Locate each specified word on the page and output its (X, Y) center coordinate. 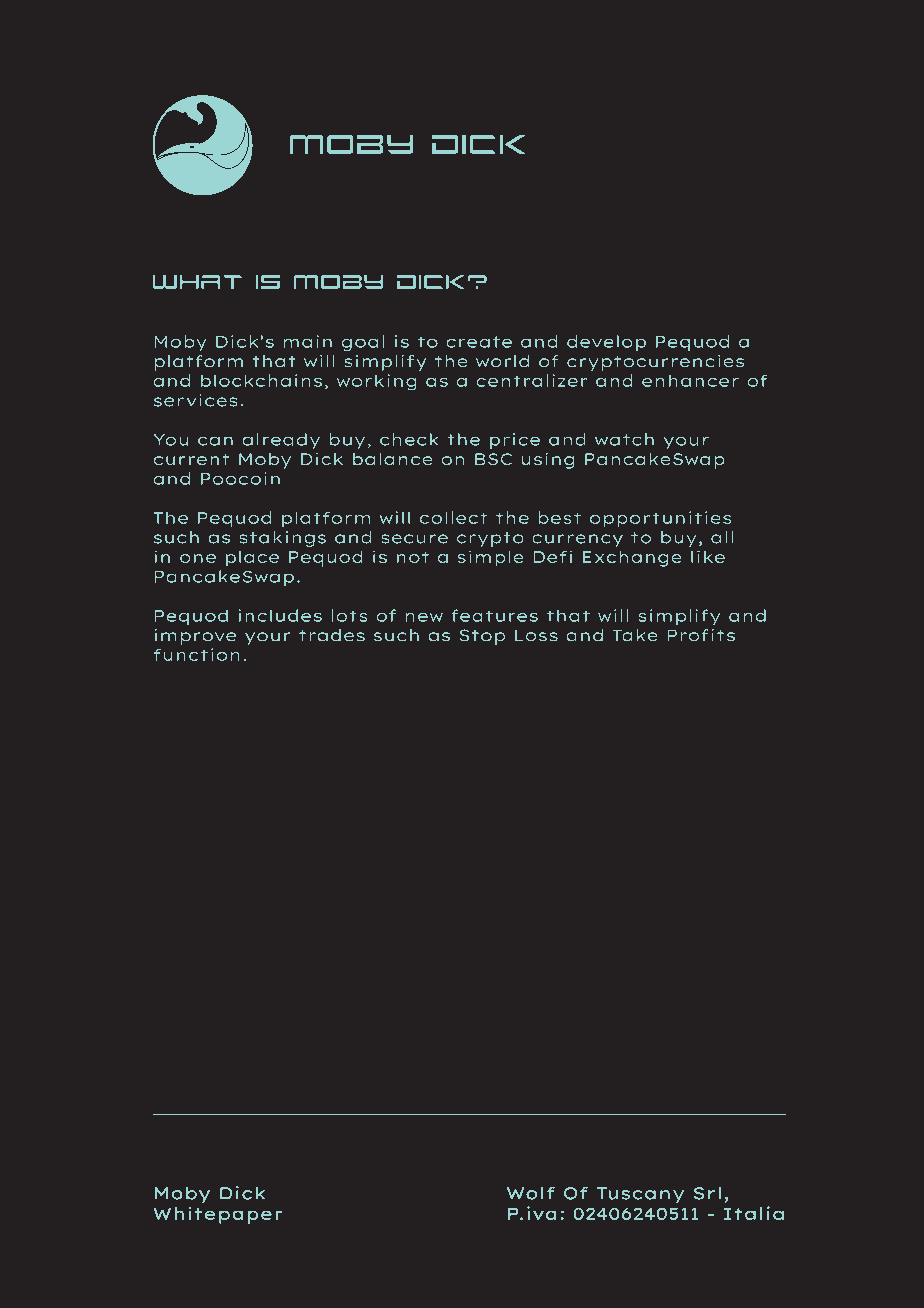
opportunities (660, 519)
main (308, 341)
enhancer (690, 380)
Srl (707, 1193)
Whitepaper (218, 1215)
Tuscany (640, 1195)
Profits (701, 635)
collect (453, 517)
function (196, 654)
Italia (754, 1213)
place (252, 559)
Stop (482, 637)
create (479, 342)
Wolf (531, 1193)
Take (635, 635)
